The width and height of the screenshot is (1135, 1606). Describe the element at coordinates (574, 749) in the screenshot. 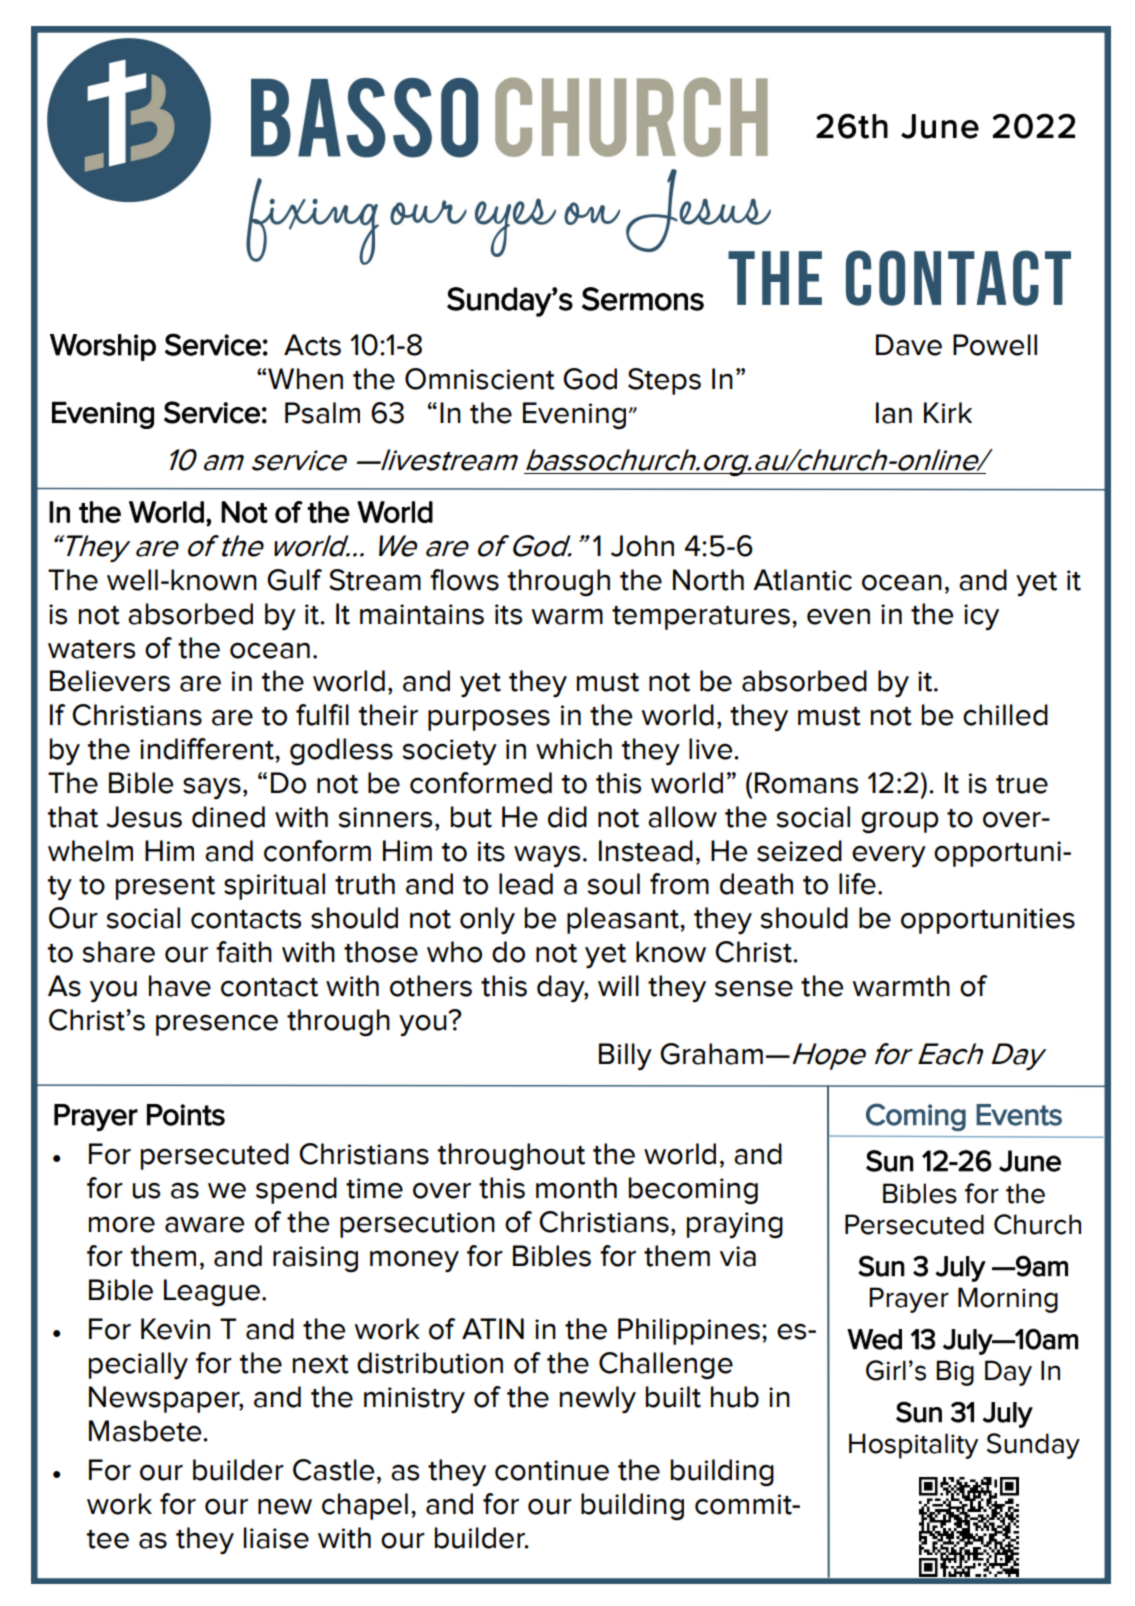

I see `which` at that location.
